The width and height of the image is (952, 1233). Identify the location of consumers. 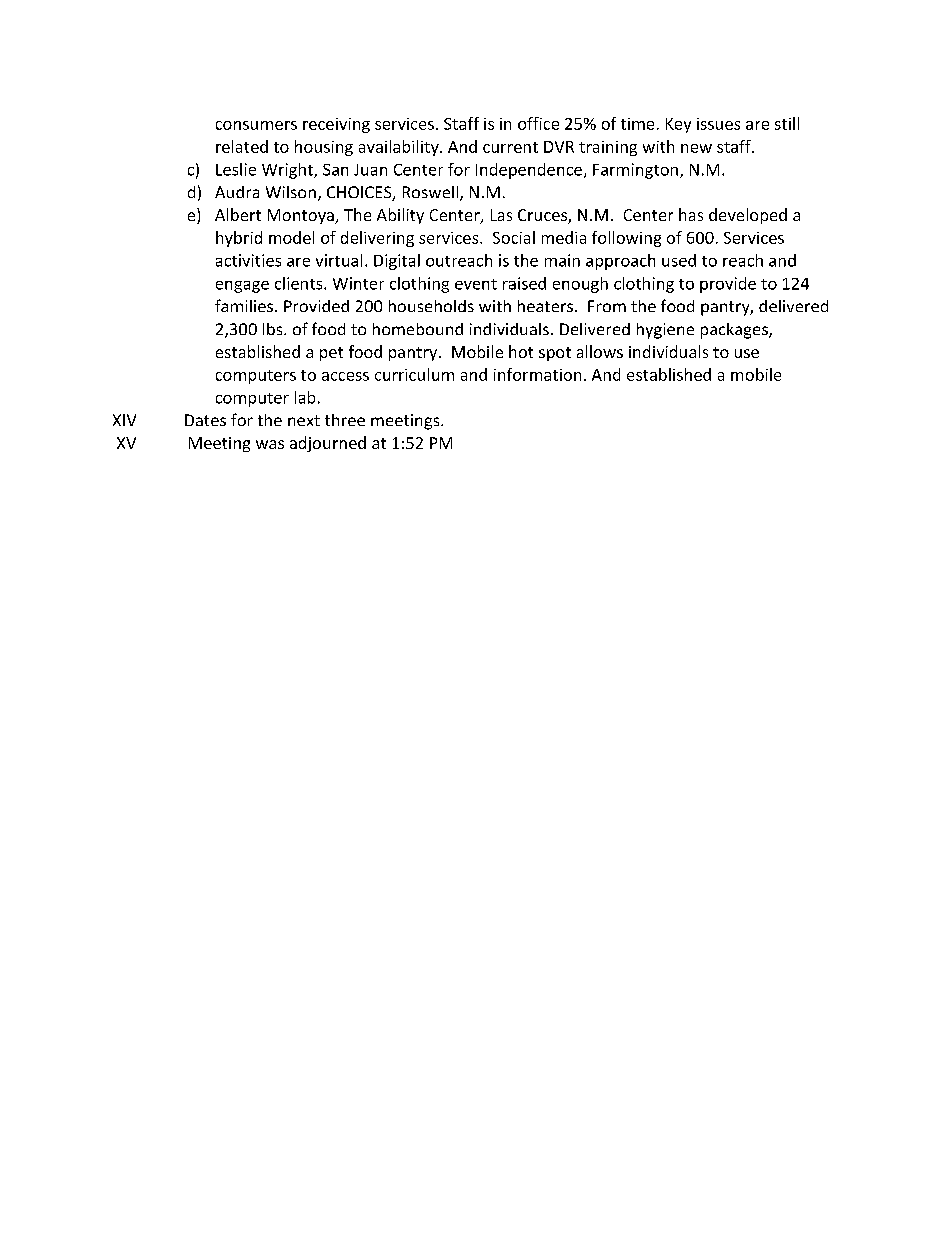
(256, 125).
